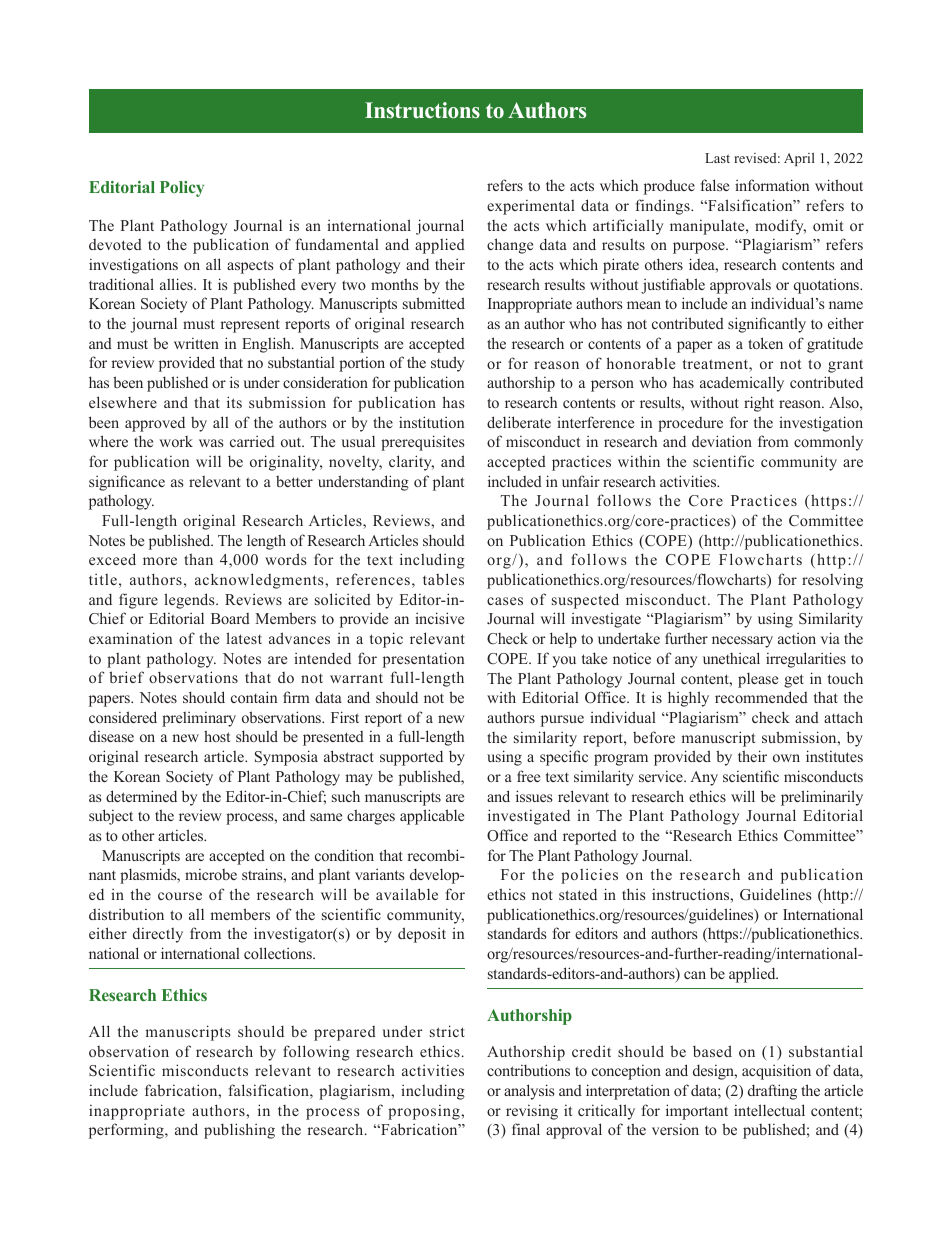 This page has height=1240, width=952. I want to click on experimental, so click(531, 207).
